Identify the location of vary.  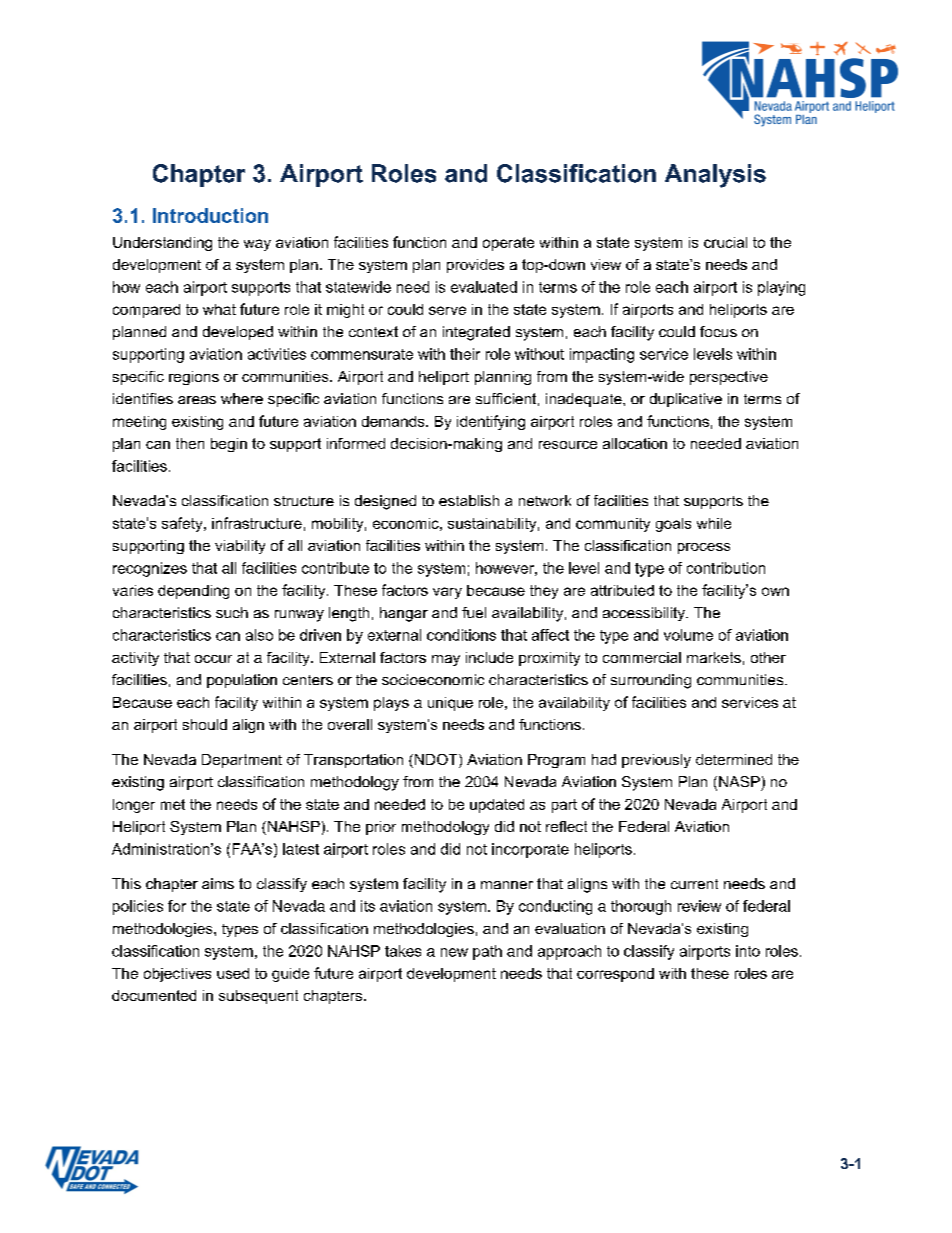
(447, 593).
